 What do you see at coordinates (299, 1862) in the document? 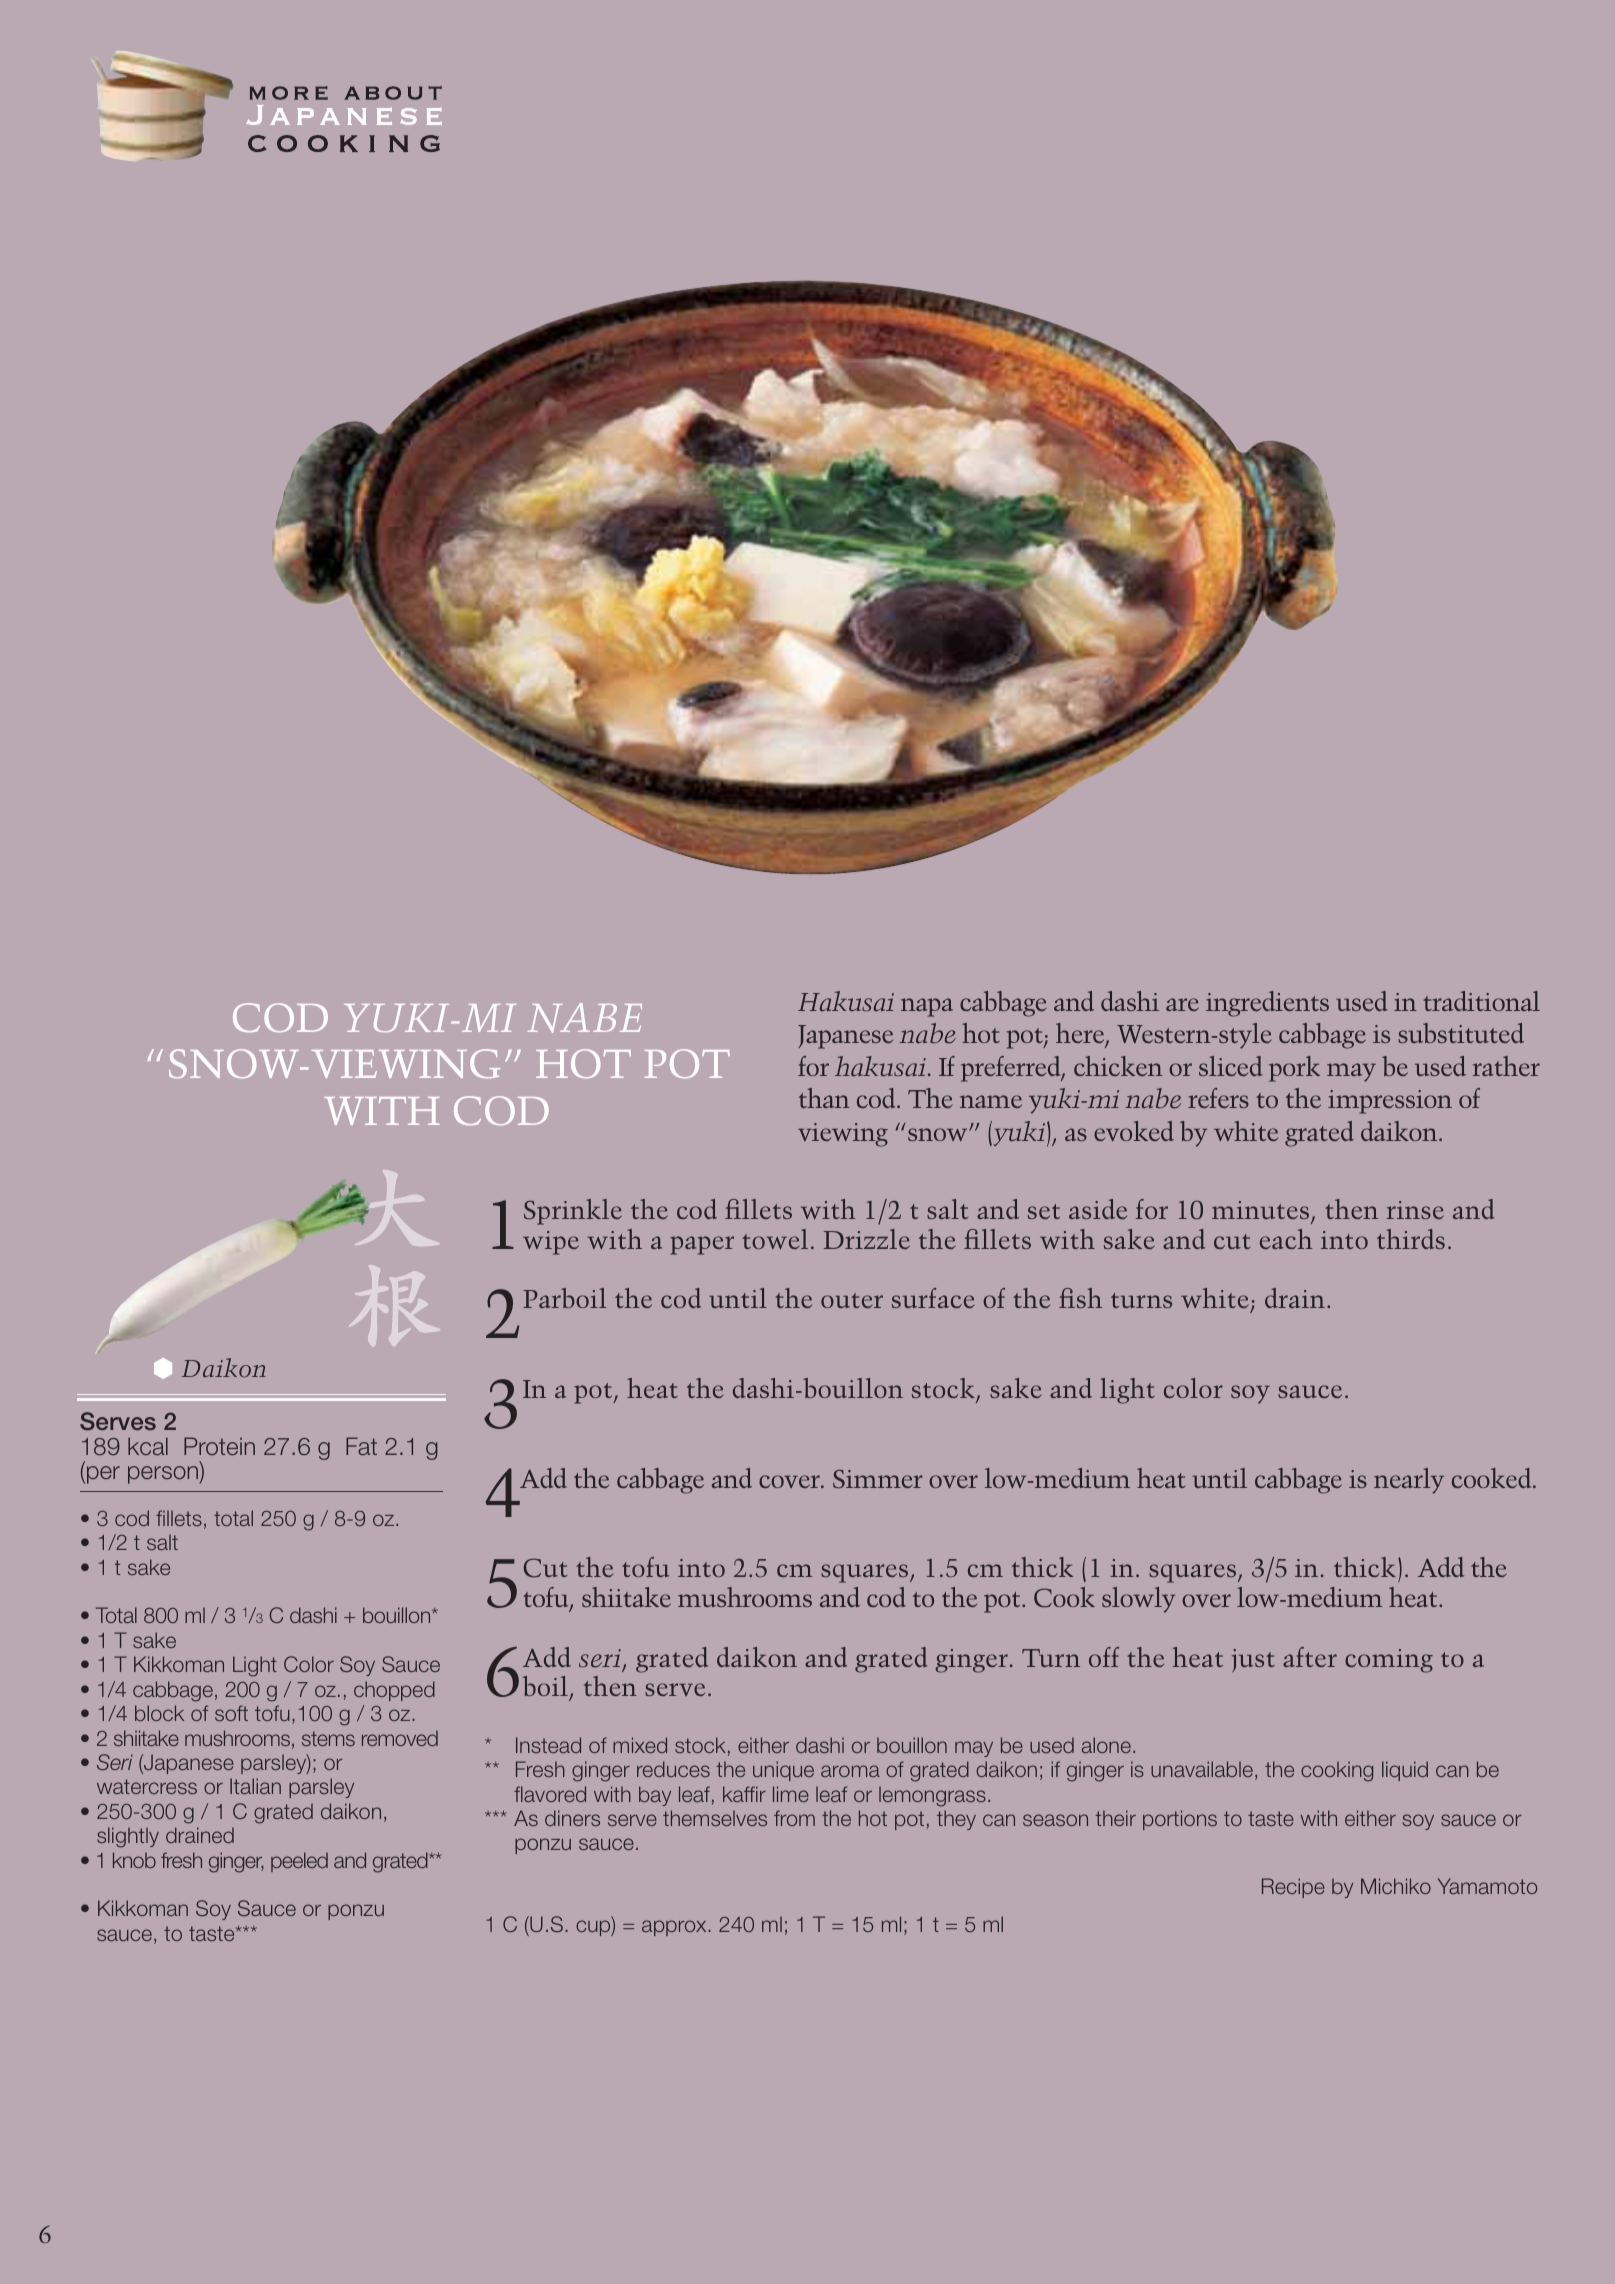
I see `peeled` at bounding box center [299, 1862].
